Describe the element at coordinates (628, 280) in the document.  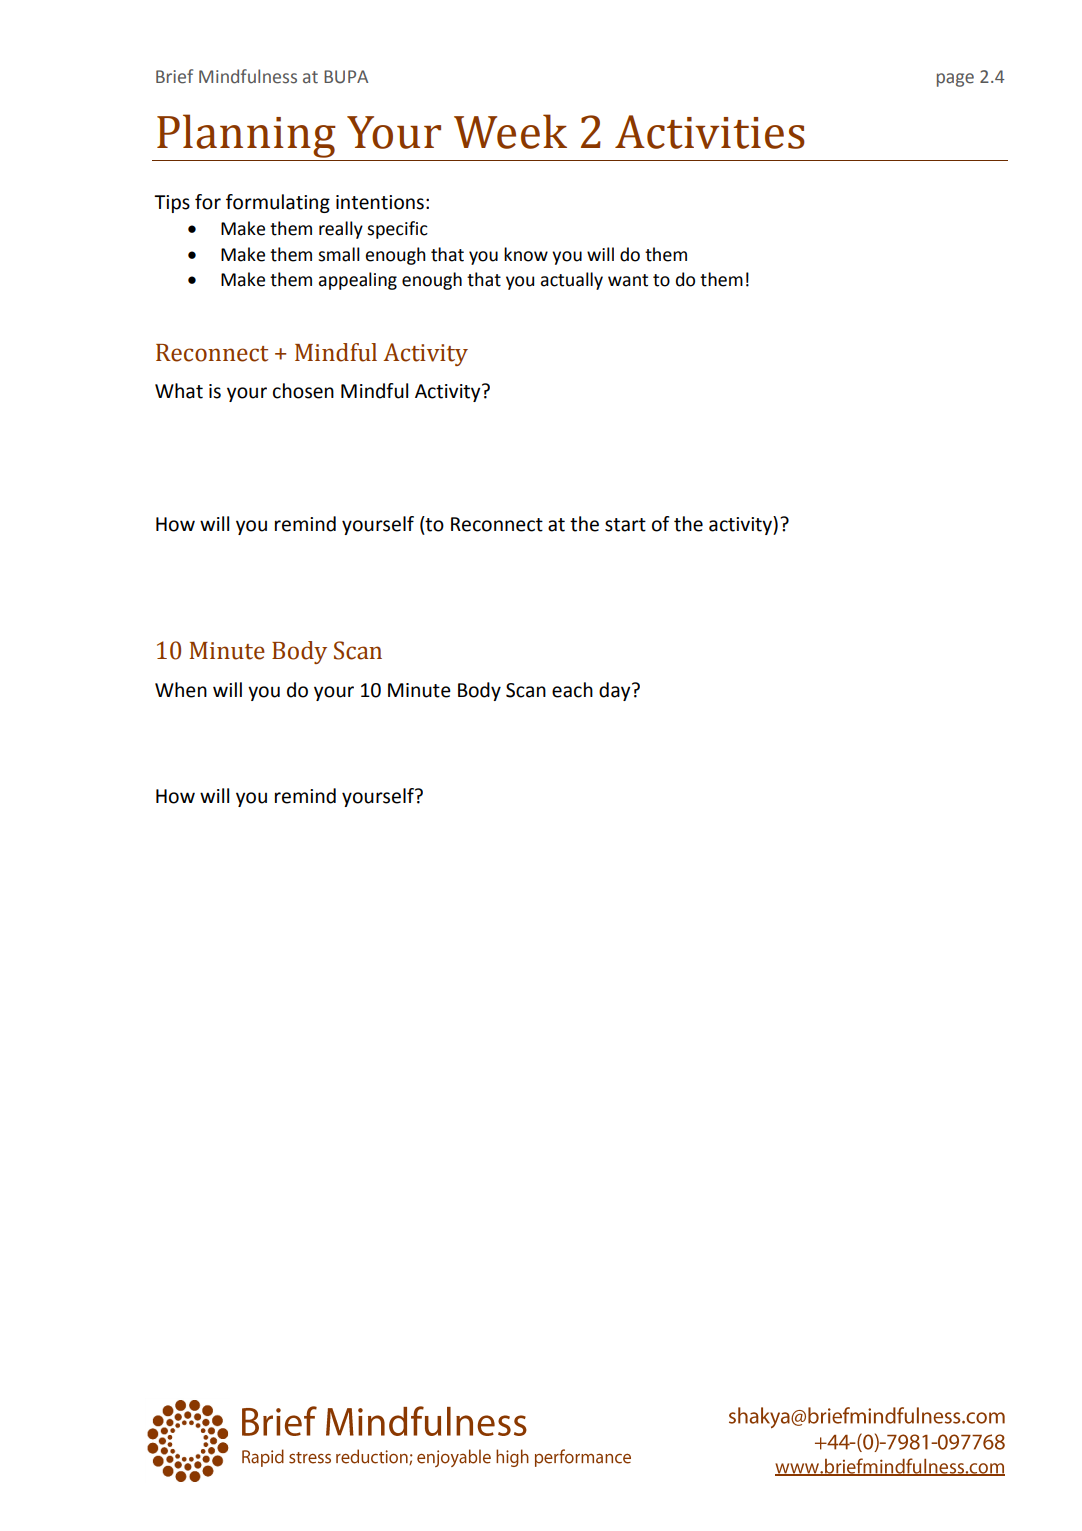
I see `want` at that location.
